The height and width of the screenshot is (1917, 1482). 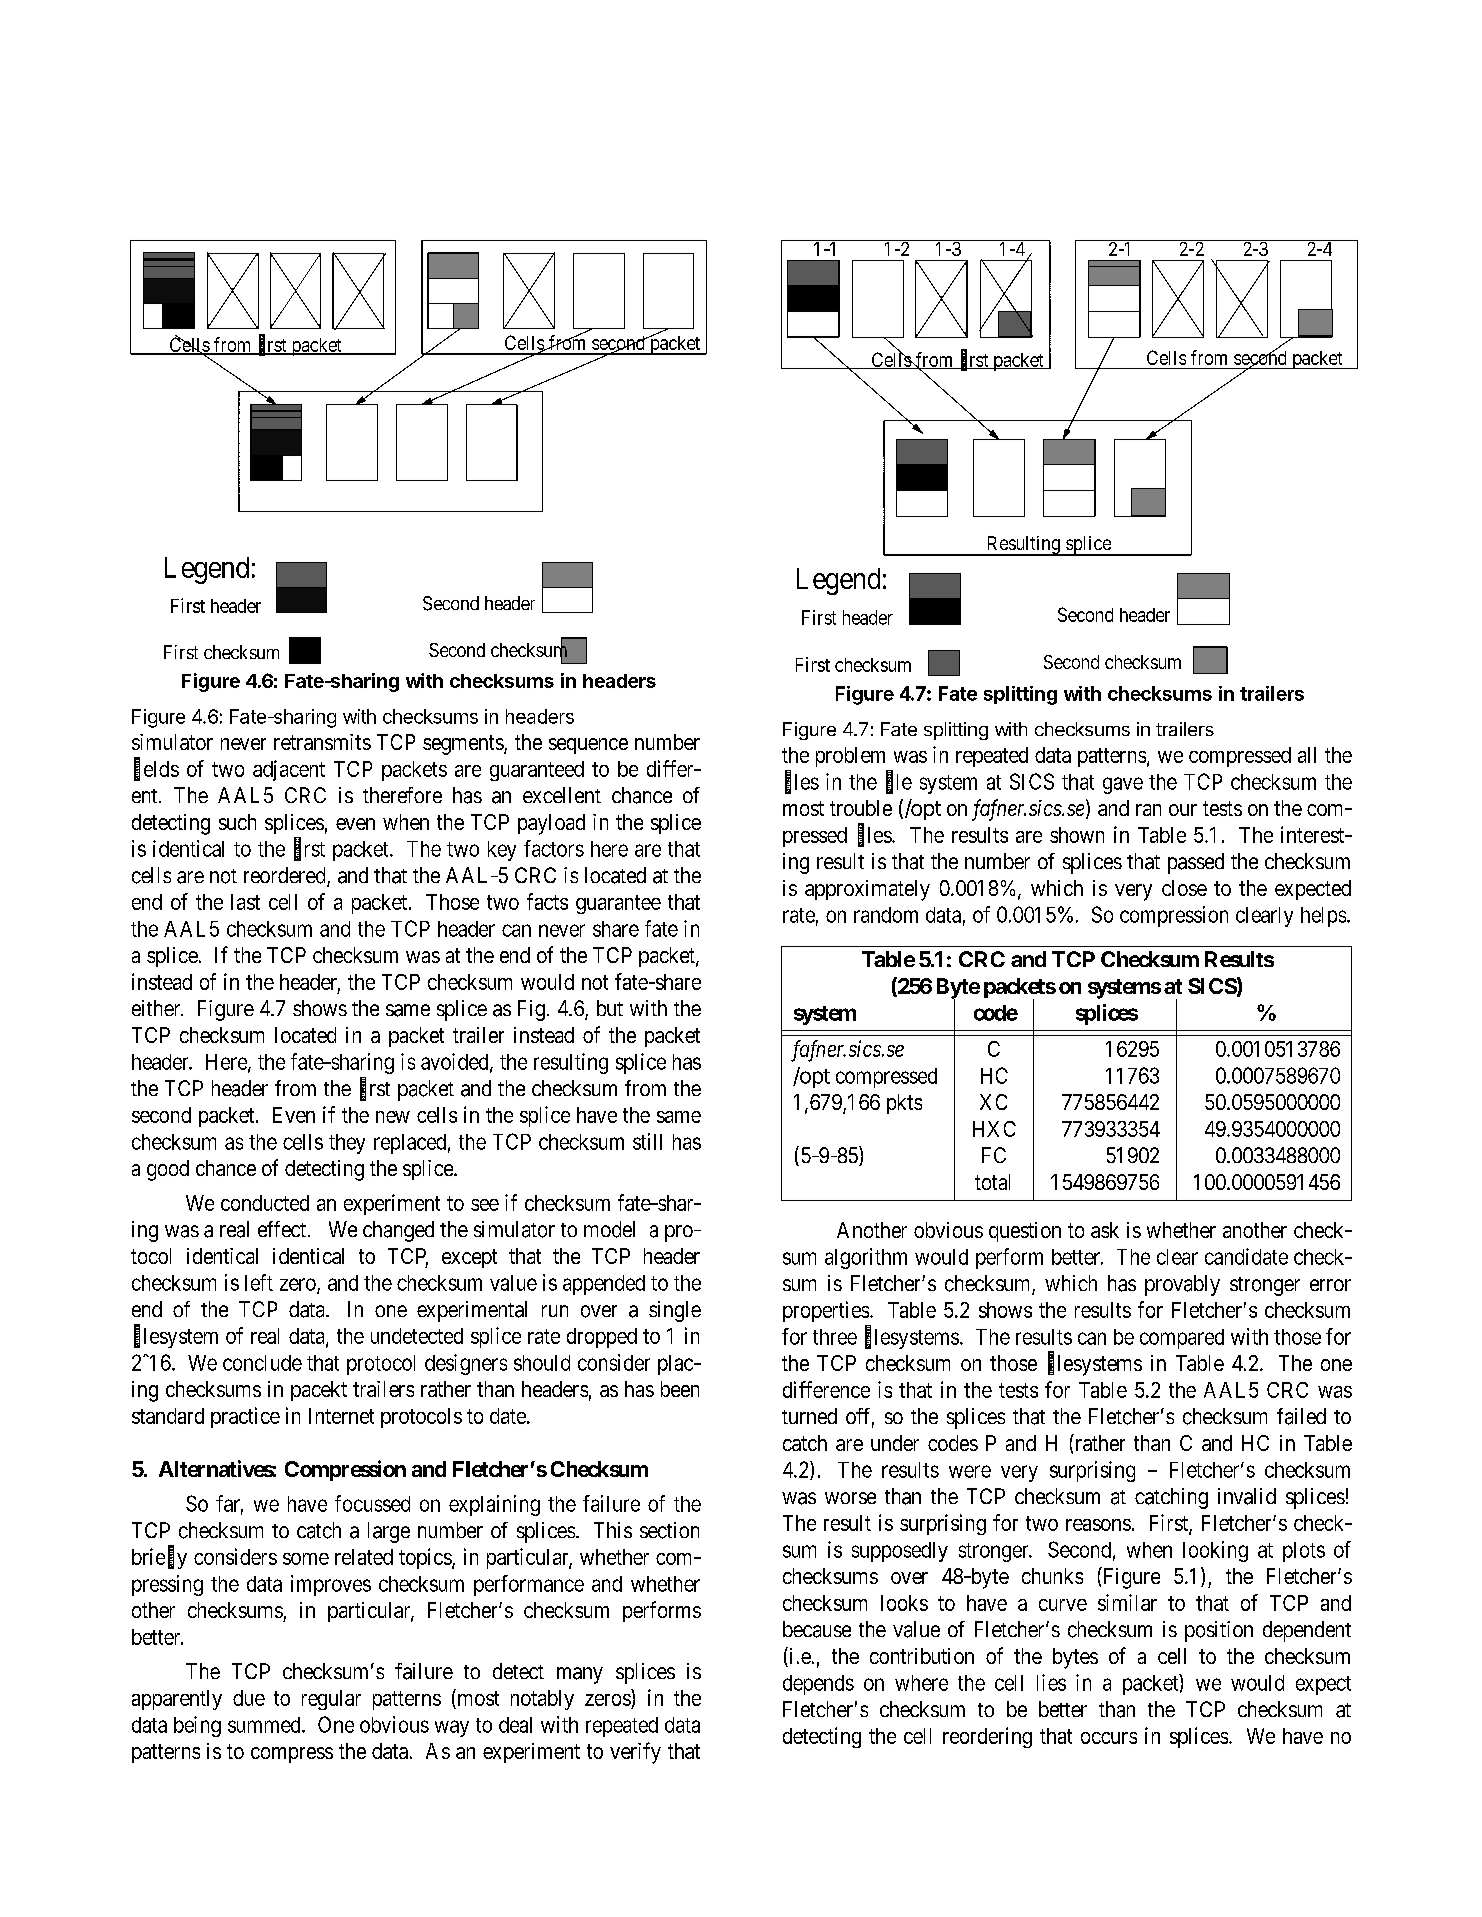 I want to click on model, so click(x=609, y=1229).
